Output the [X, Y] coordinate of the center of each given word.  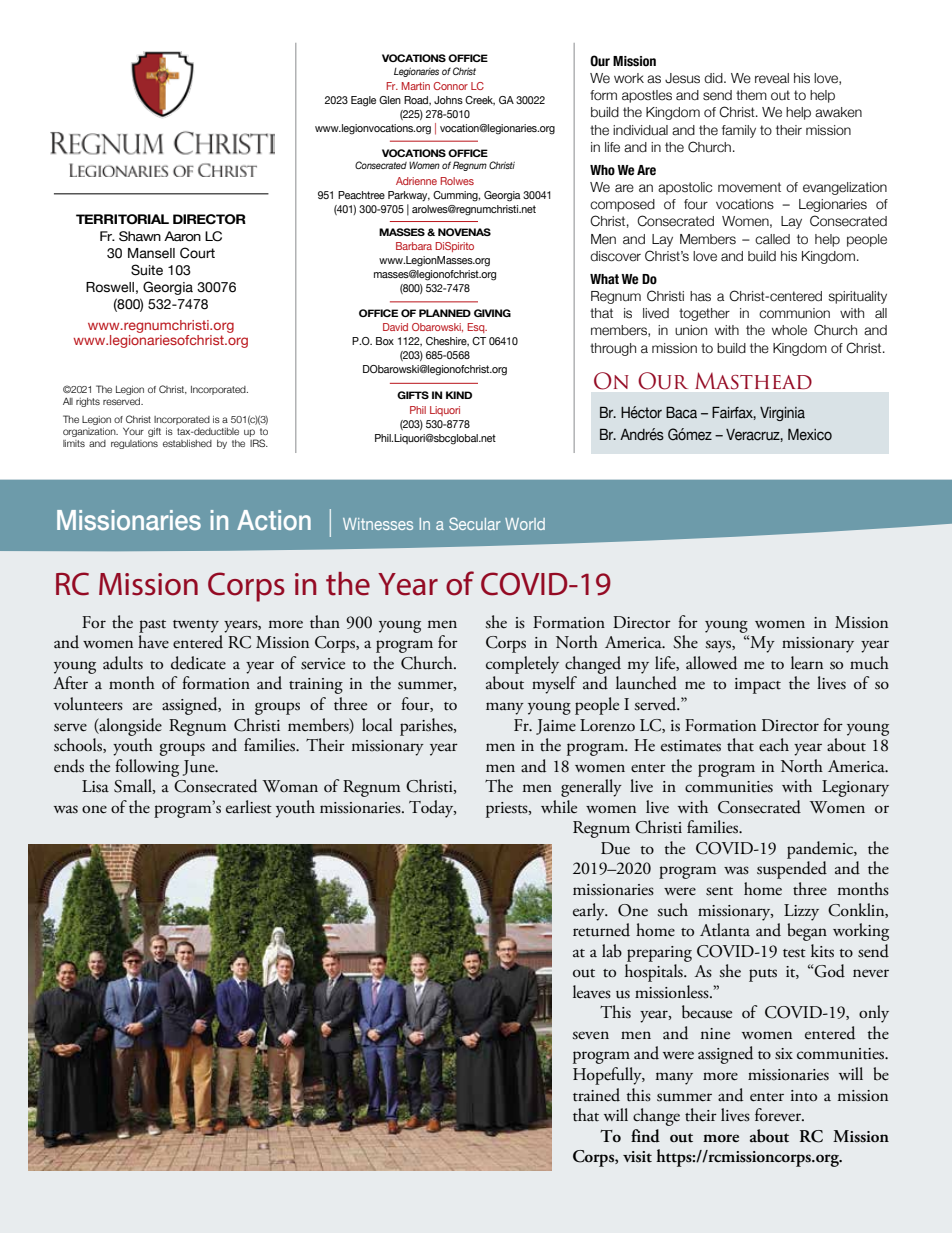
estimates [691, 746]
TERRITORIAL [122, 219]
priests [508, 810]
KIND [459, 395]
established [187, 443]
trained [596, 1095]
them [751, 95]
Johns [448, 100]
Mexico [810, 435]
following [147, 768]
